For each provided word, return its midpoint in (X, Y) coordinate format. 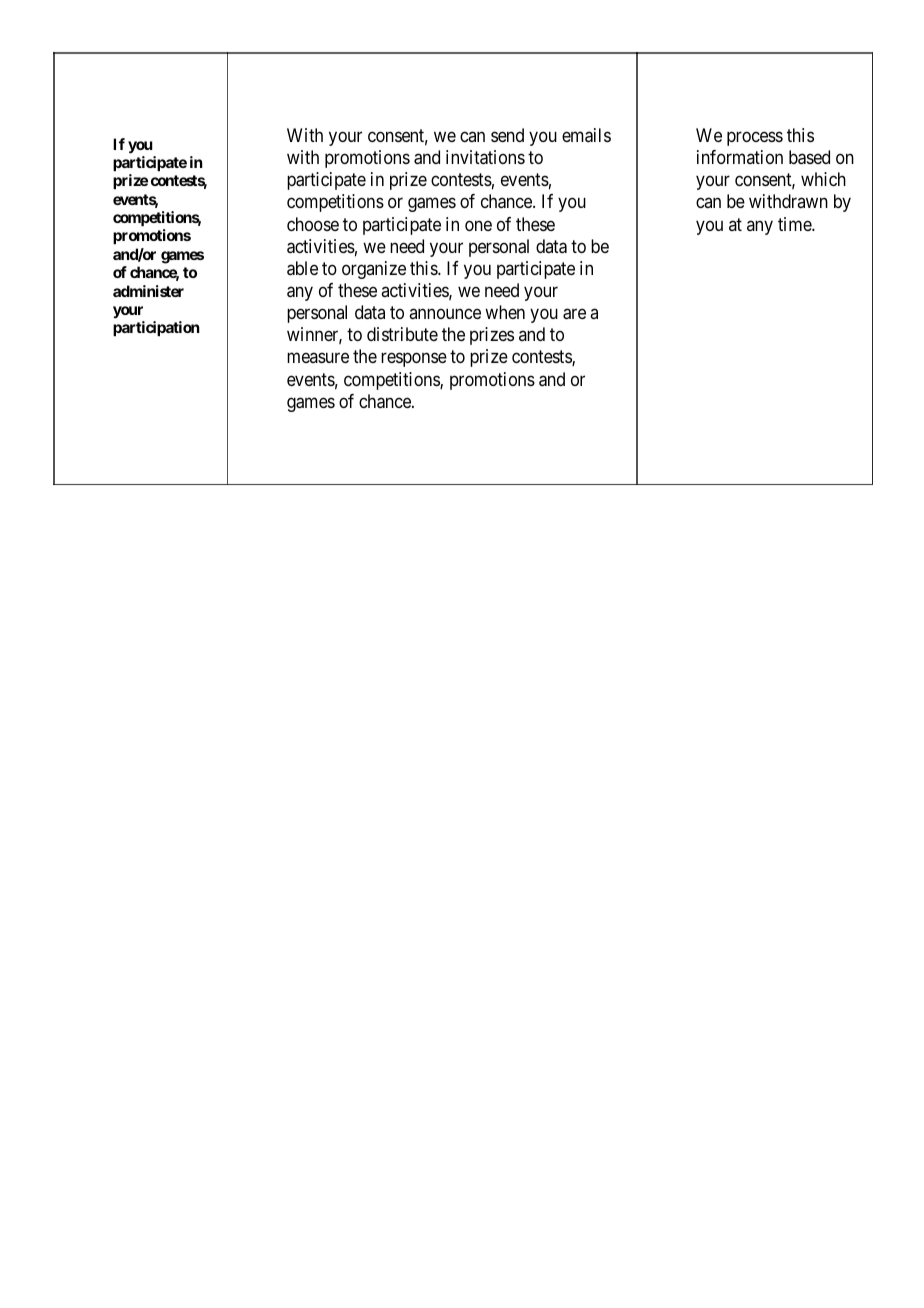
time (795, 224)
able (302, 268)
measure (318, 358)
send (507, 135)
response (414, 360)
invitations (485, 157)
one (478, 225)
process (755, 138)
